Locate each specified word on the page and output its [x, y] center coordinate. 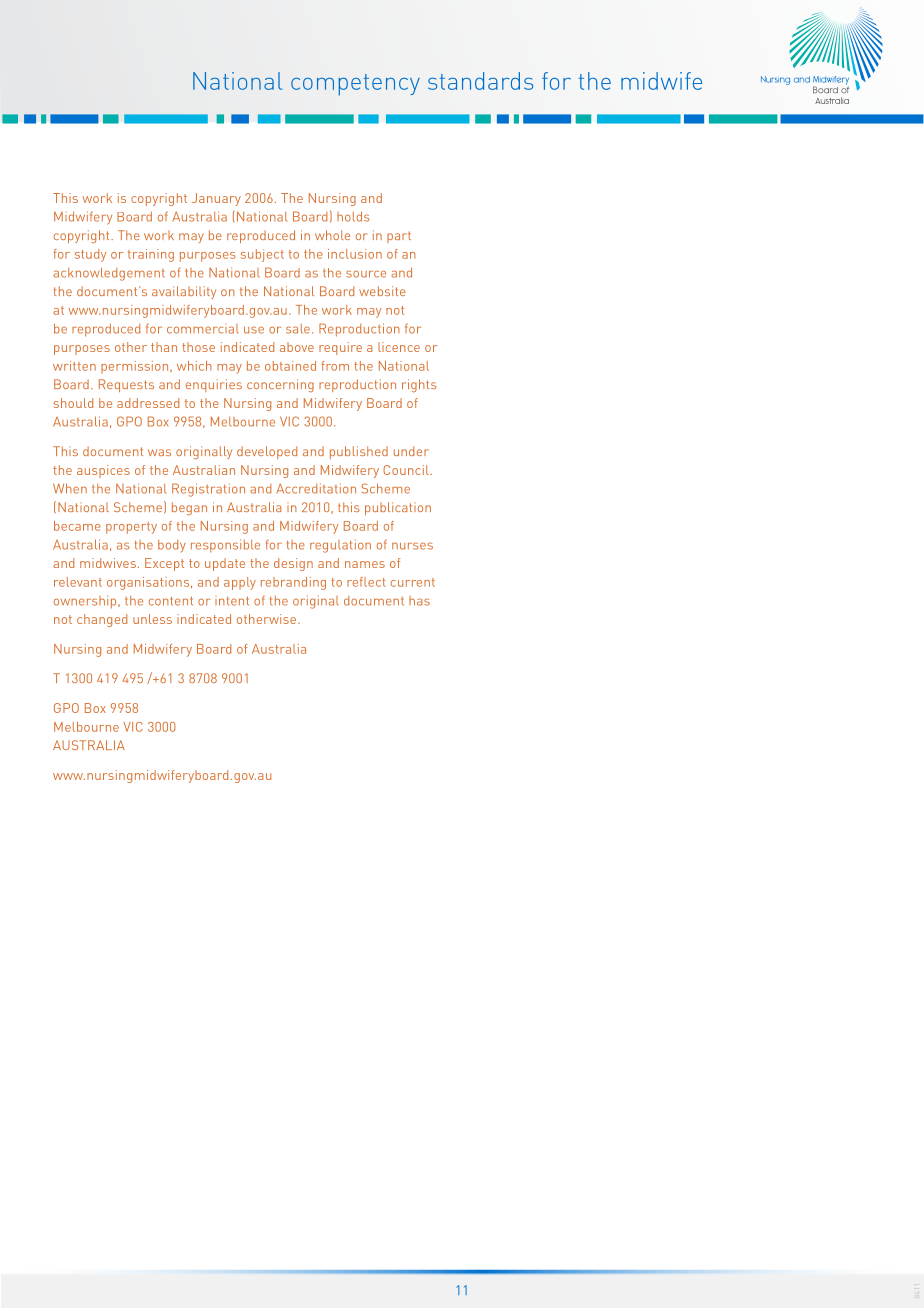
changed [102, 620]
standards [480, 81]
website [382, 291]
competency [355, 85]
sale [298, 329]
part [399, 237]
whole [332, 235]
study [90, 255]
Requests [126, 385]
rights [419, 385]
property [131, 528]
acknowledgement [109, 274]
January [216, 199]
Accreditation [316, 488]
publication [398, 508]
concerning [280, 385]
